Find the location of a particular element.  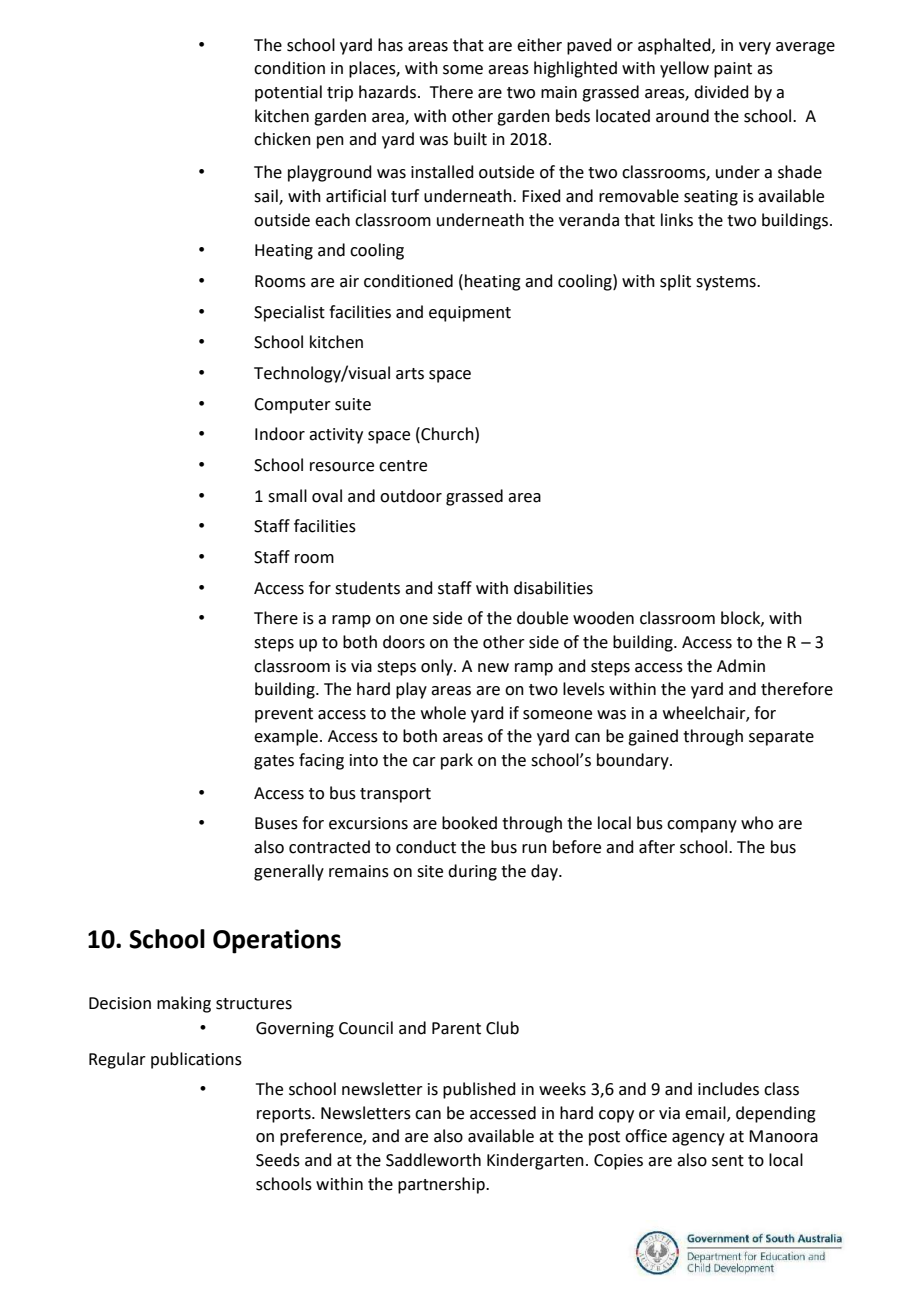

partnership is located at coordinates (442, 1185).
